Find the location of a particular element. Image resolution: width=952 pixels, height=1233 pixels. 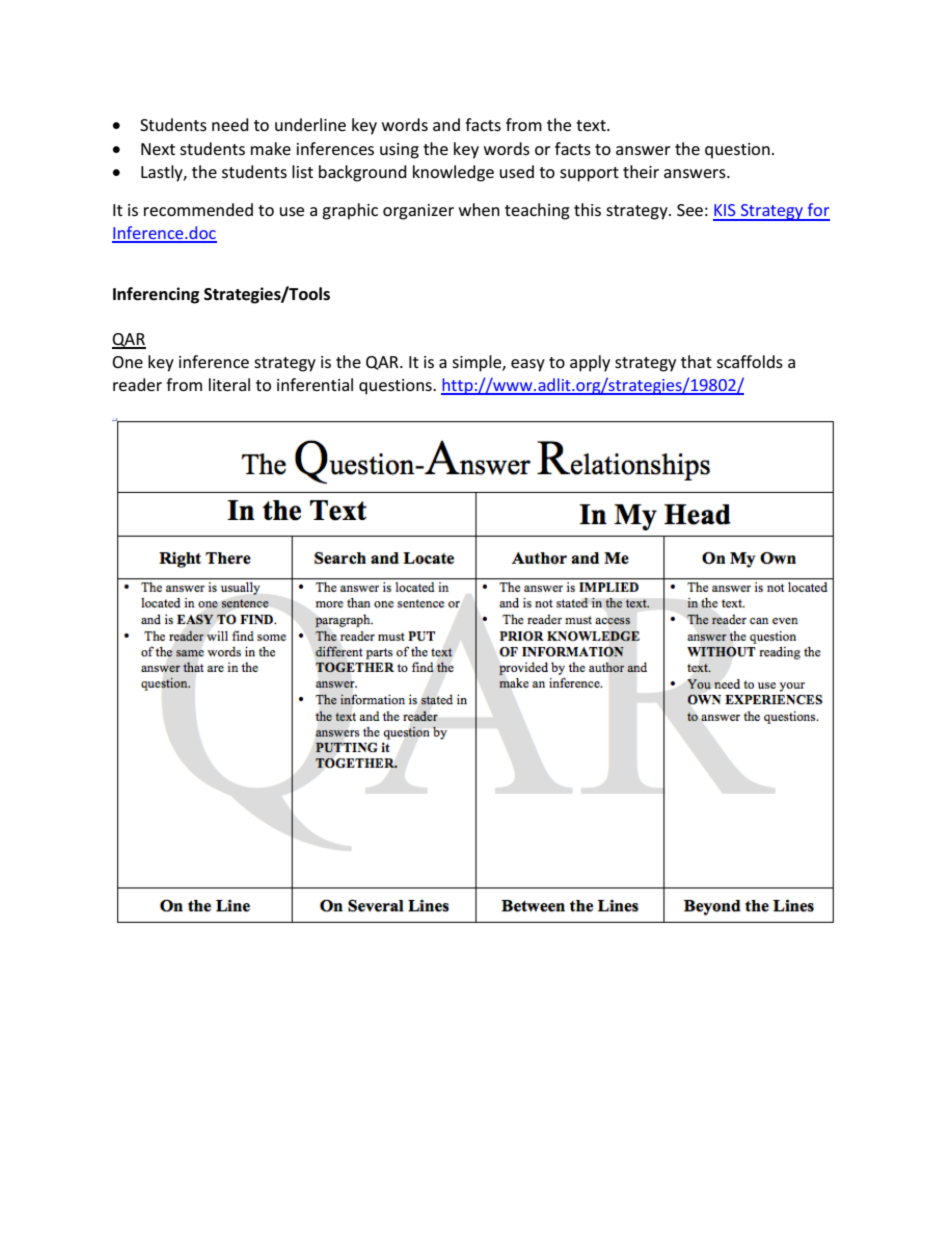

recommended is located at coordinates (198, 209).
